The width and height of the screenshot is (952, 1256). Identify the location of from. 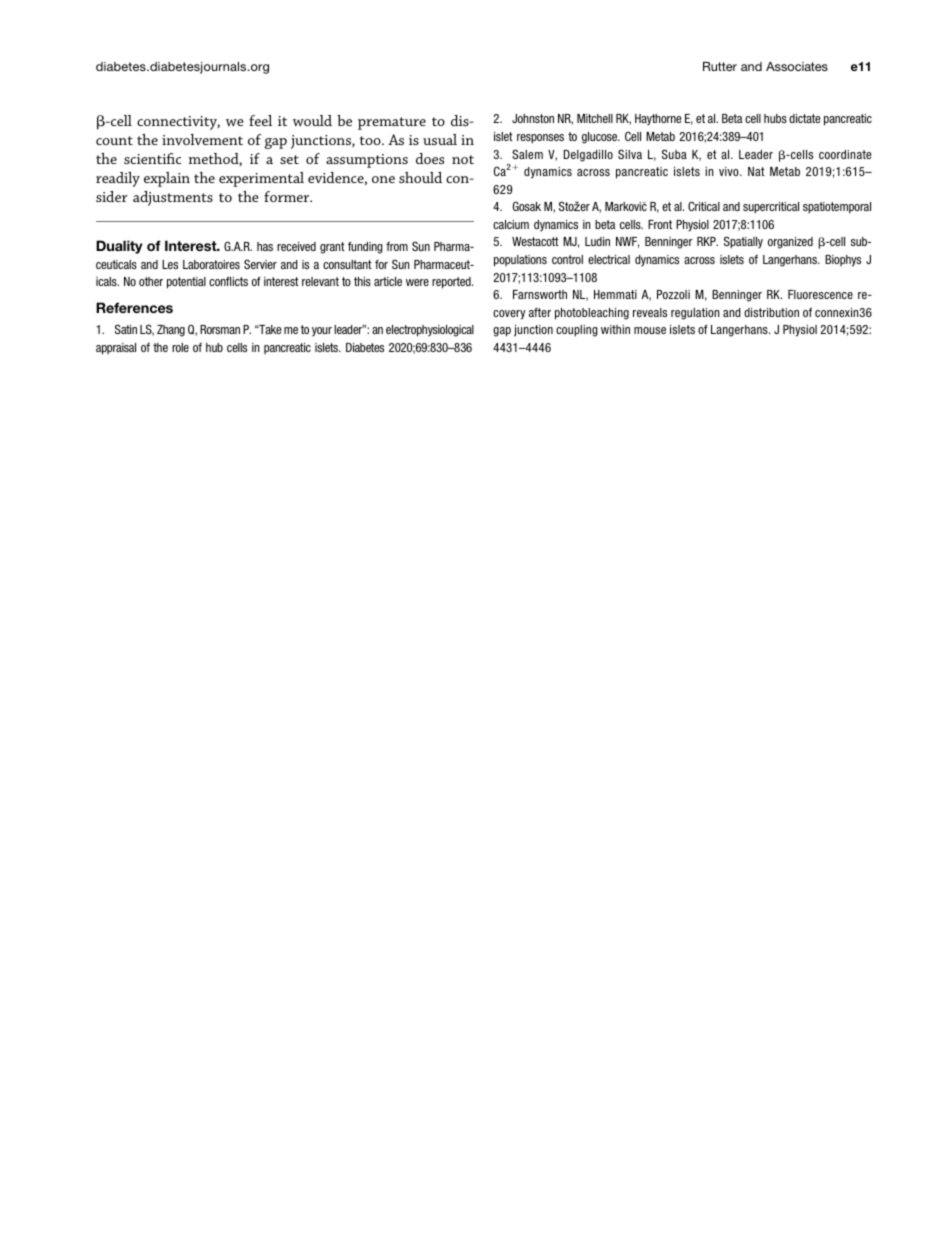
(397, 246).
